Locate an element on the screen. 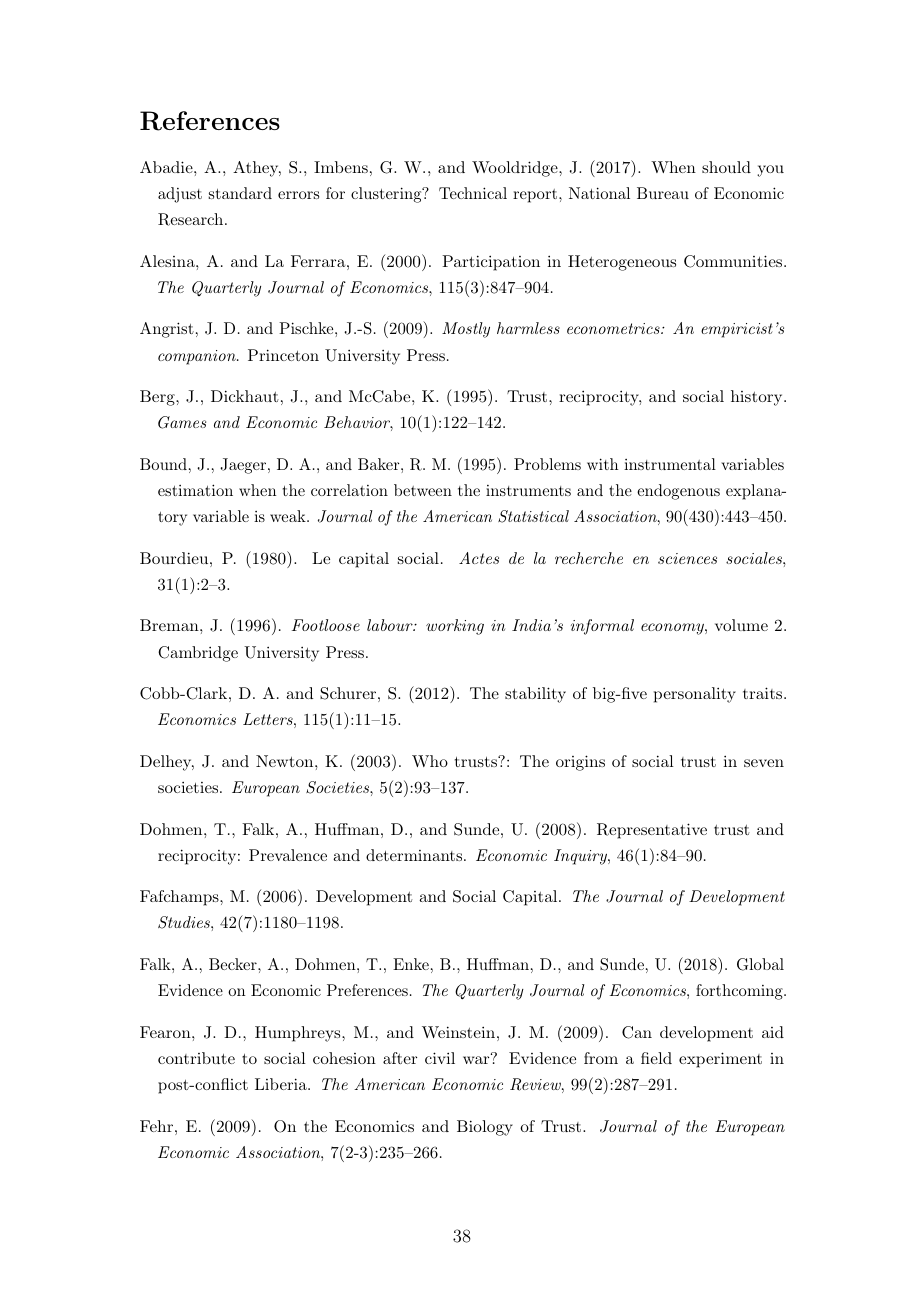 The image size is (924, 1308). standard is located at coordinates (240, 193).
